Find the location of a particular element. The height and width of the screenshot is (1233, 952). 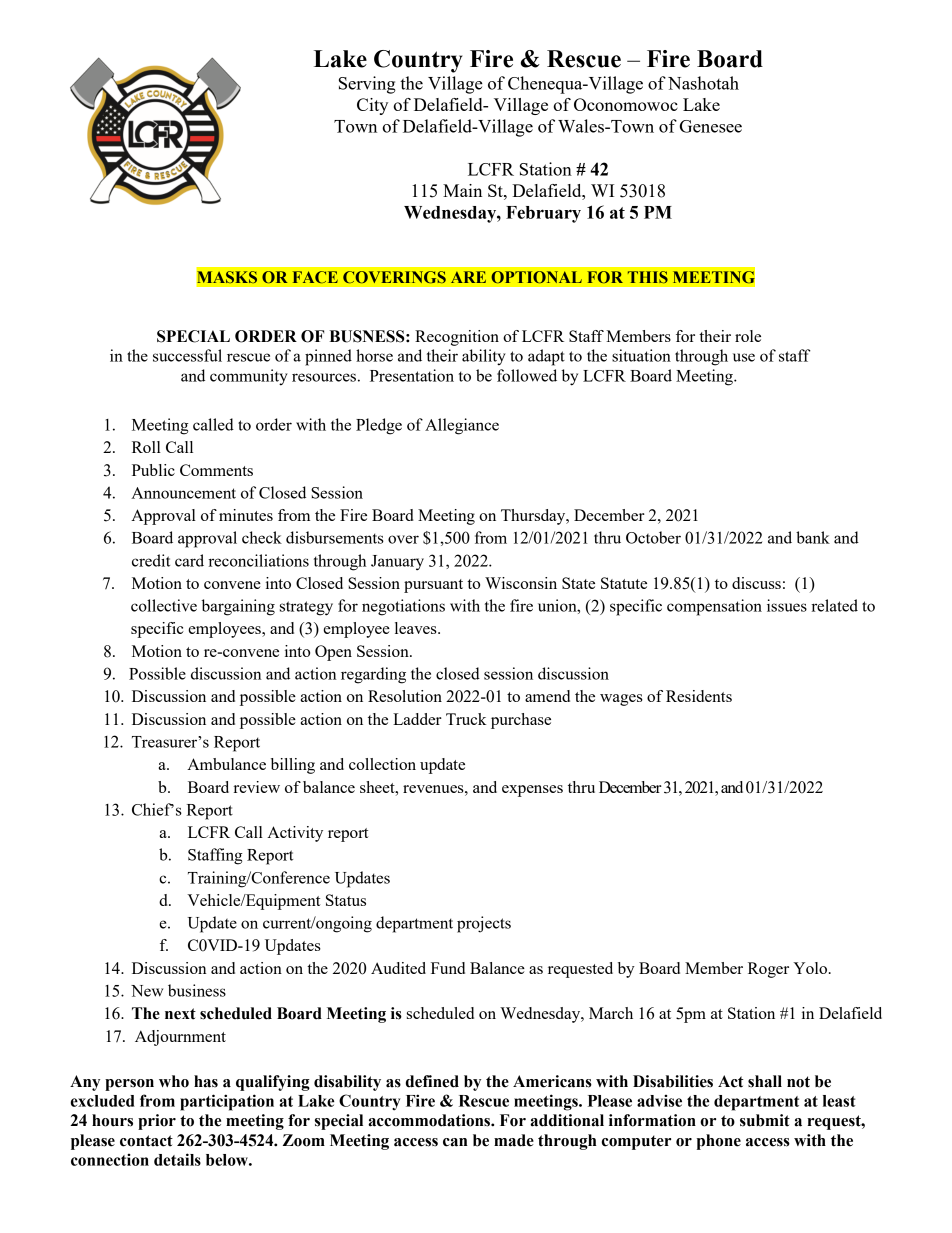

Serving is located at coordinates (367, 85).
